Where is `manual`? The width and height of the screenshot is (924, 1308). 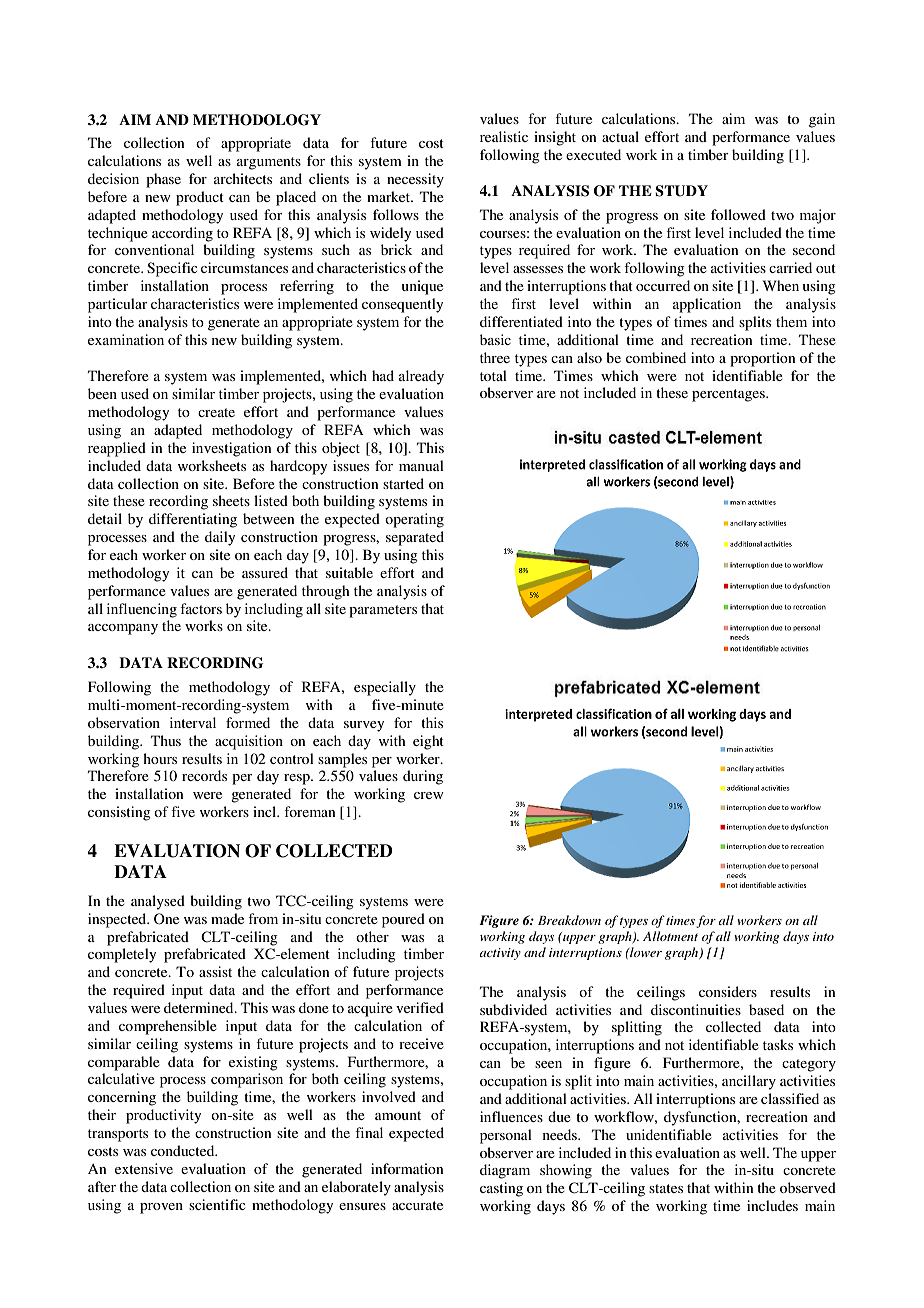 manual is located at coordinates (421, 465).
